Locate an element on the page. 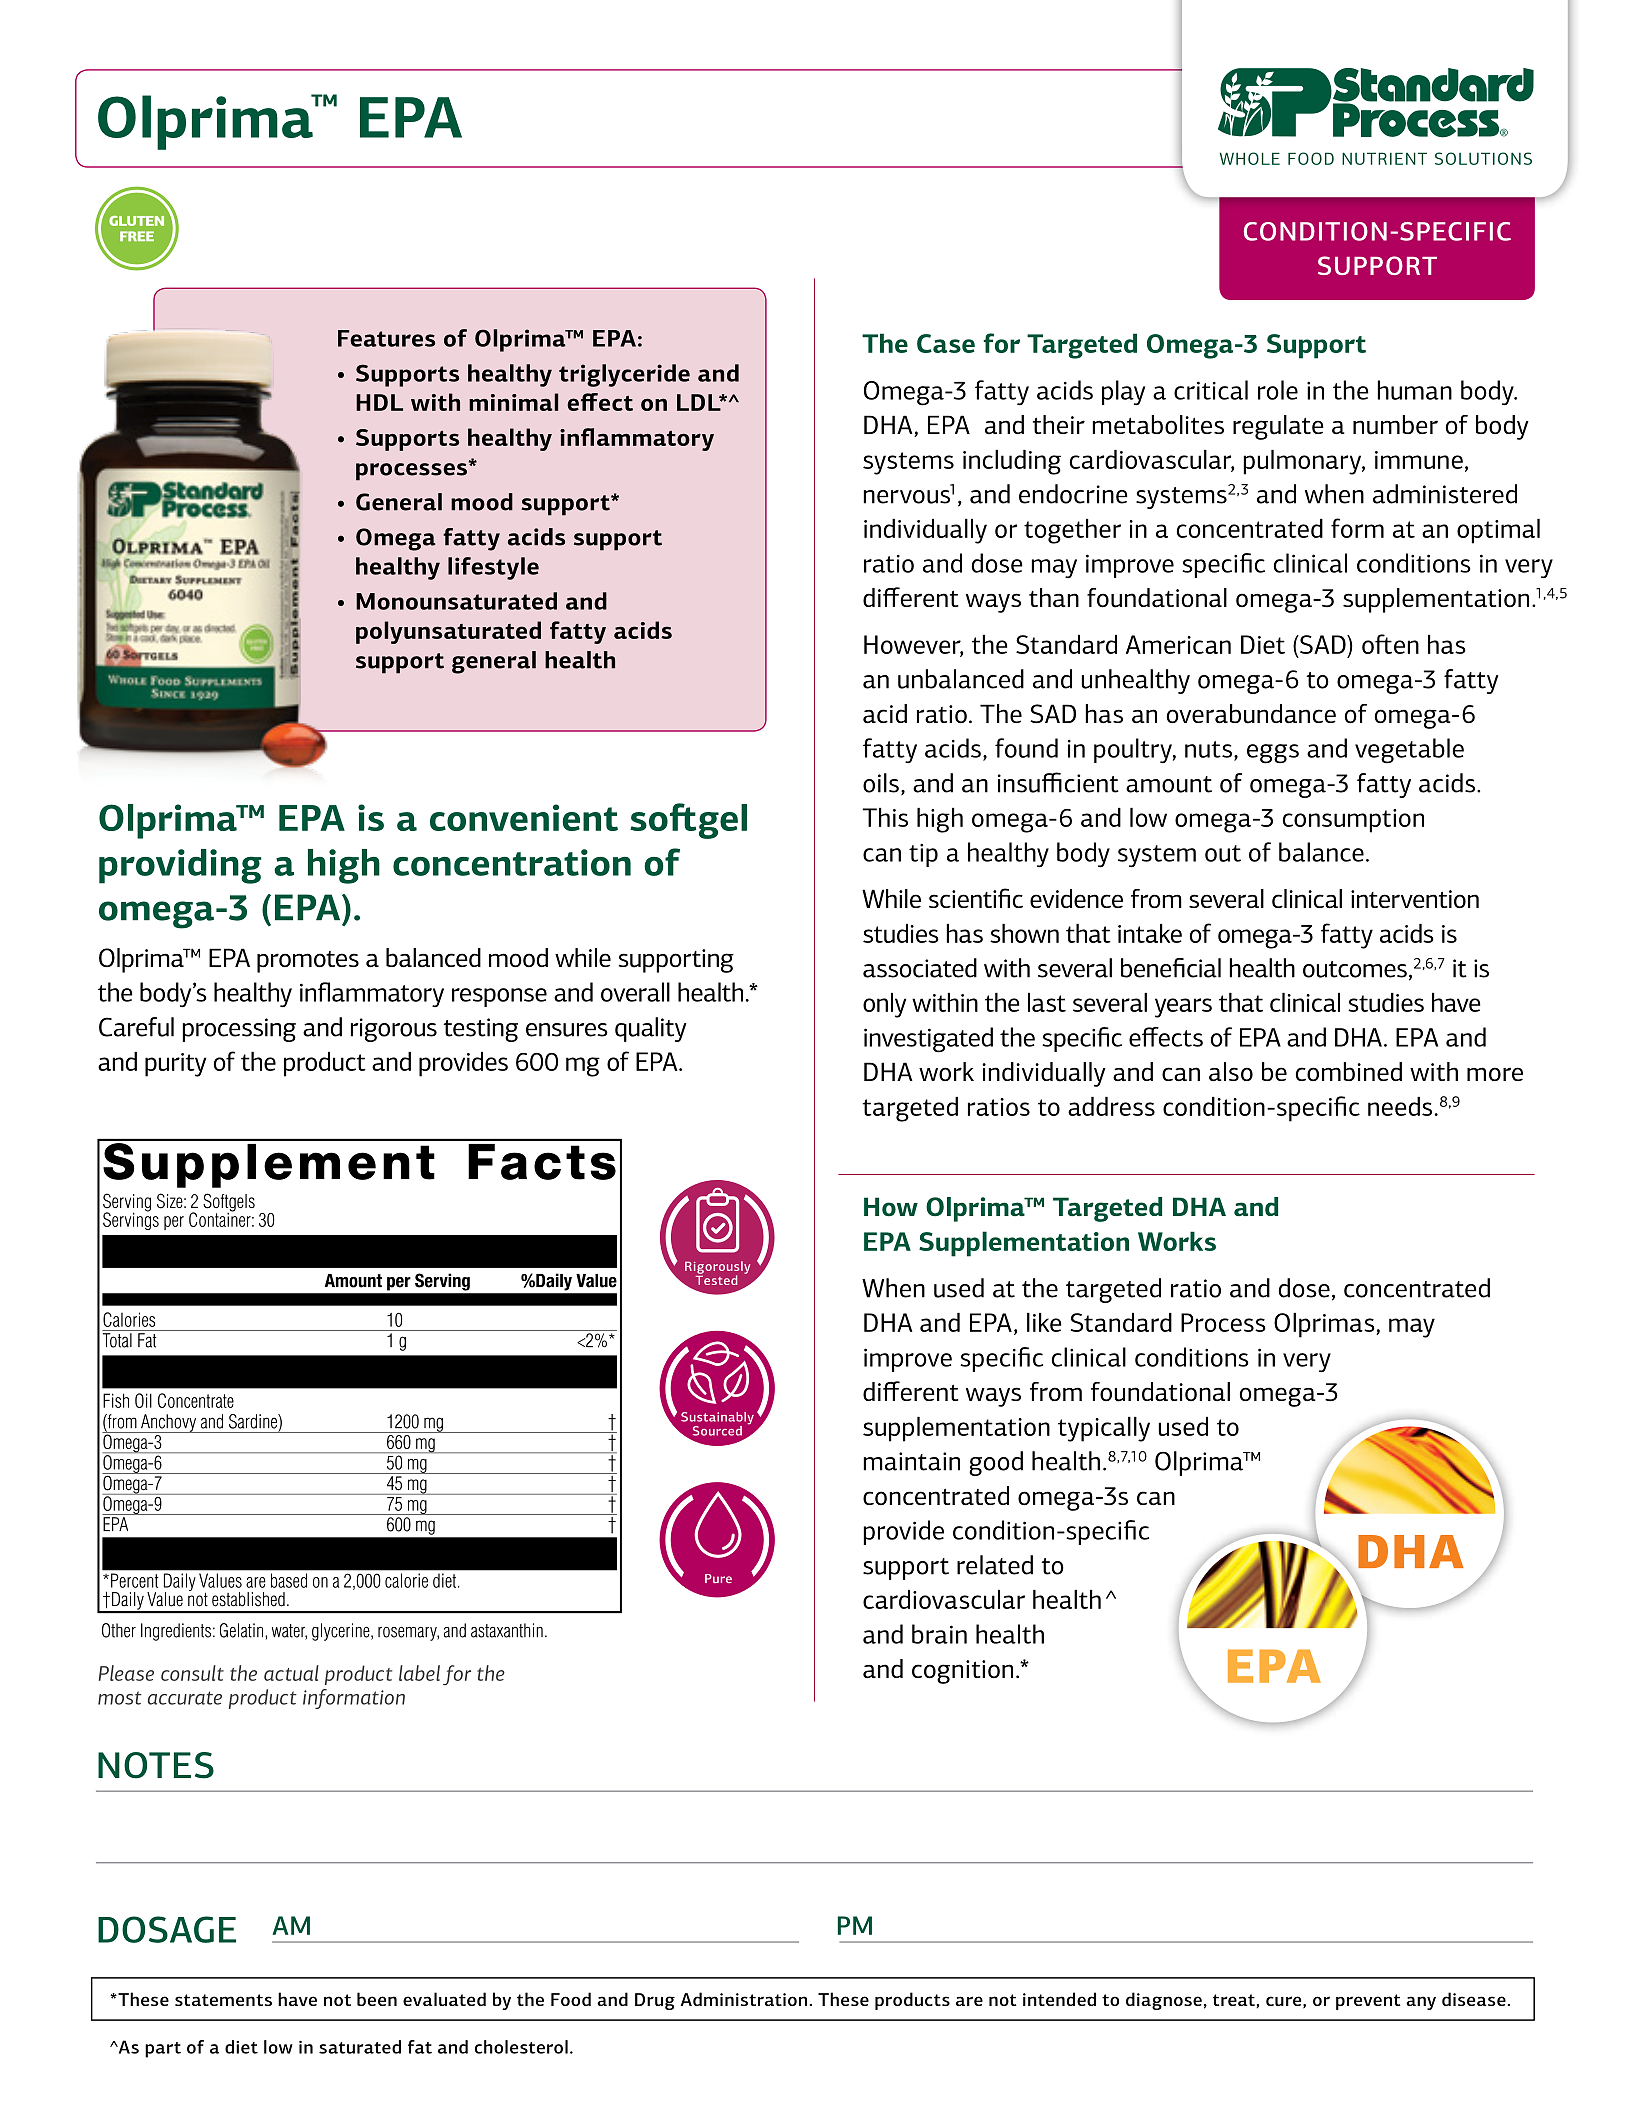 The image size is (1629, 2109). Case is located at coordinates (946, 343).
